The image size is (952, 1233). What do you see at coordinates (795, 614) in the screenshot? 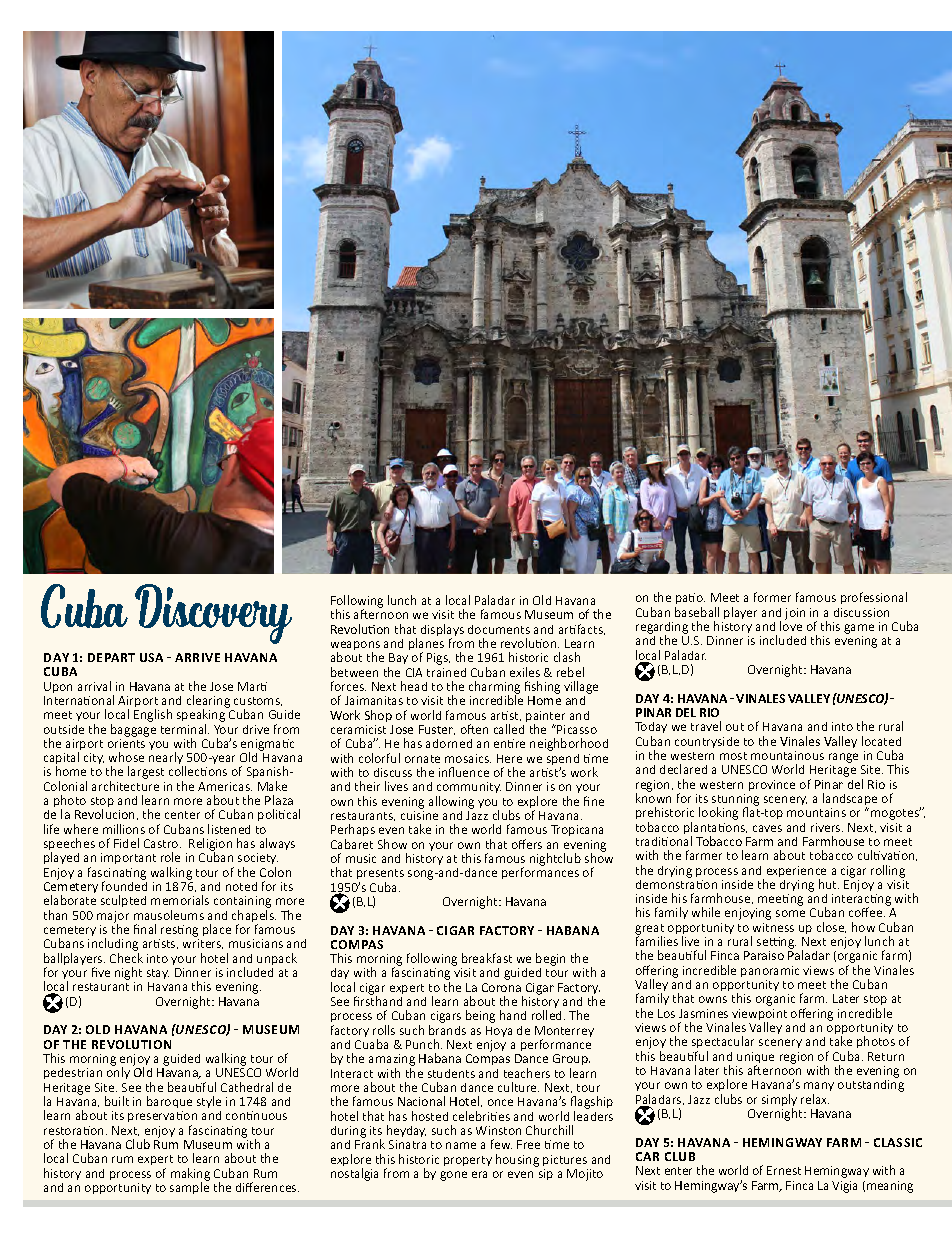
I see `join` at bounding box center [795, 614].
